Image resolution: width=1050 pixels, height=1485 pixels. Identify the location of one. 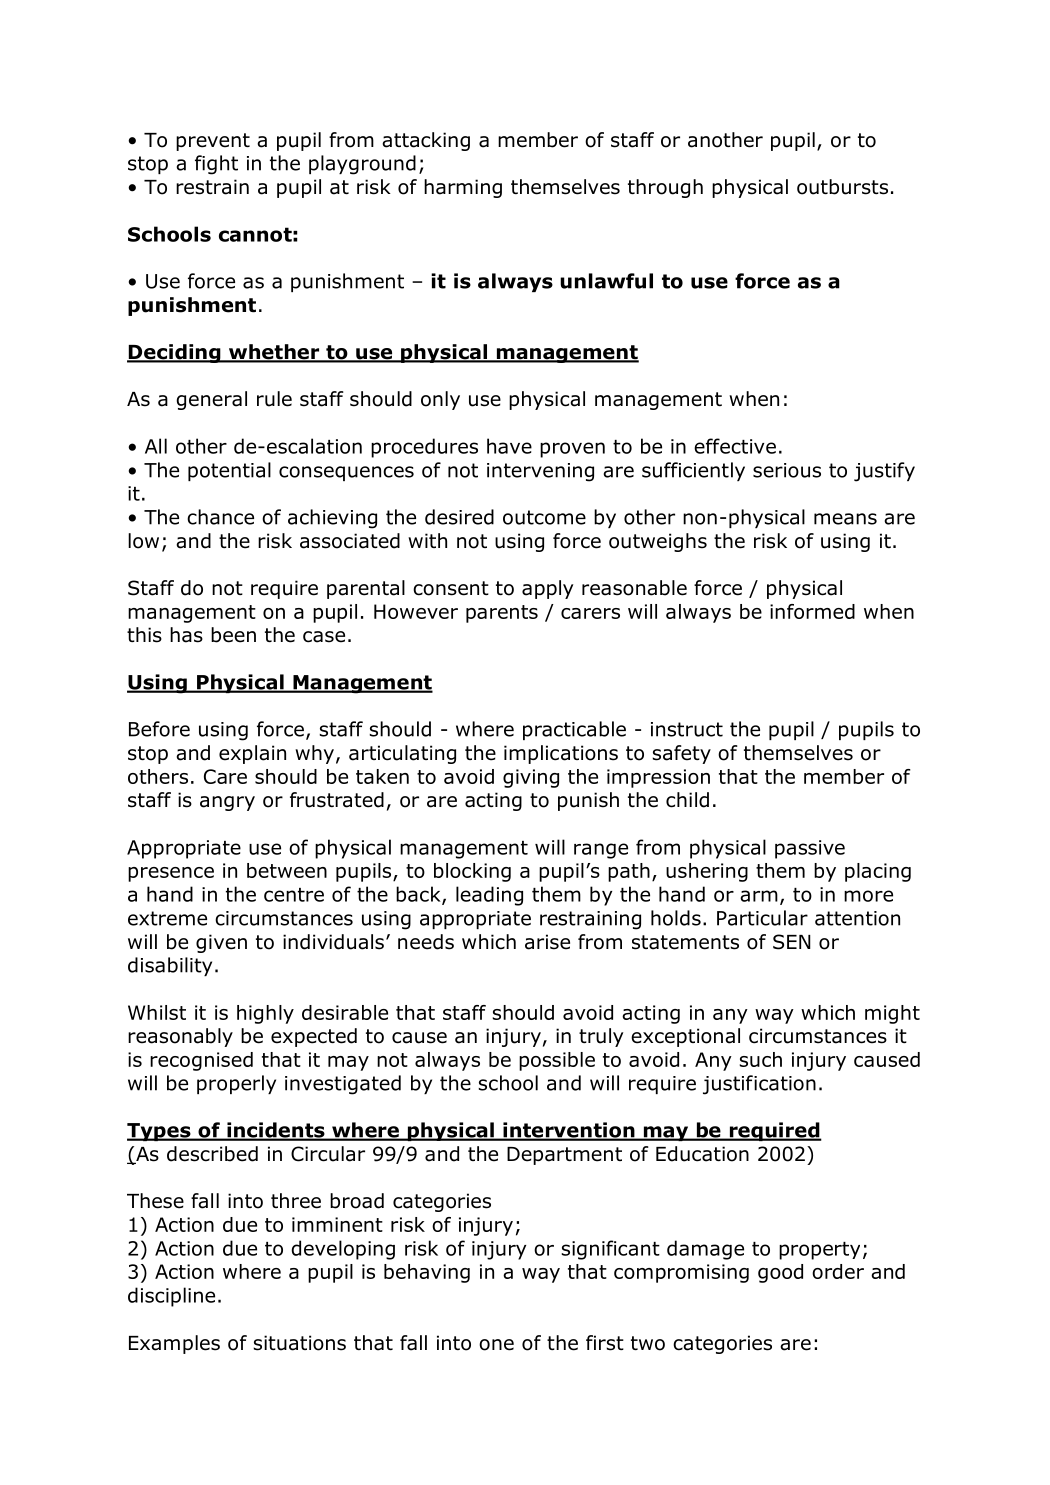
(496, 1345).
